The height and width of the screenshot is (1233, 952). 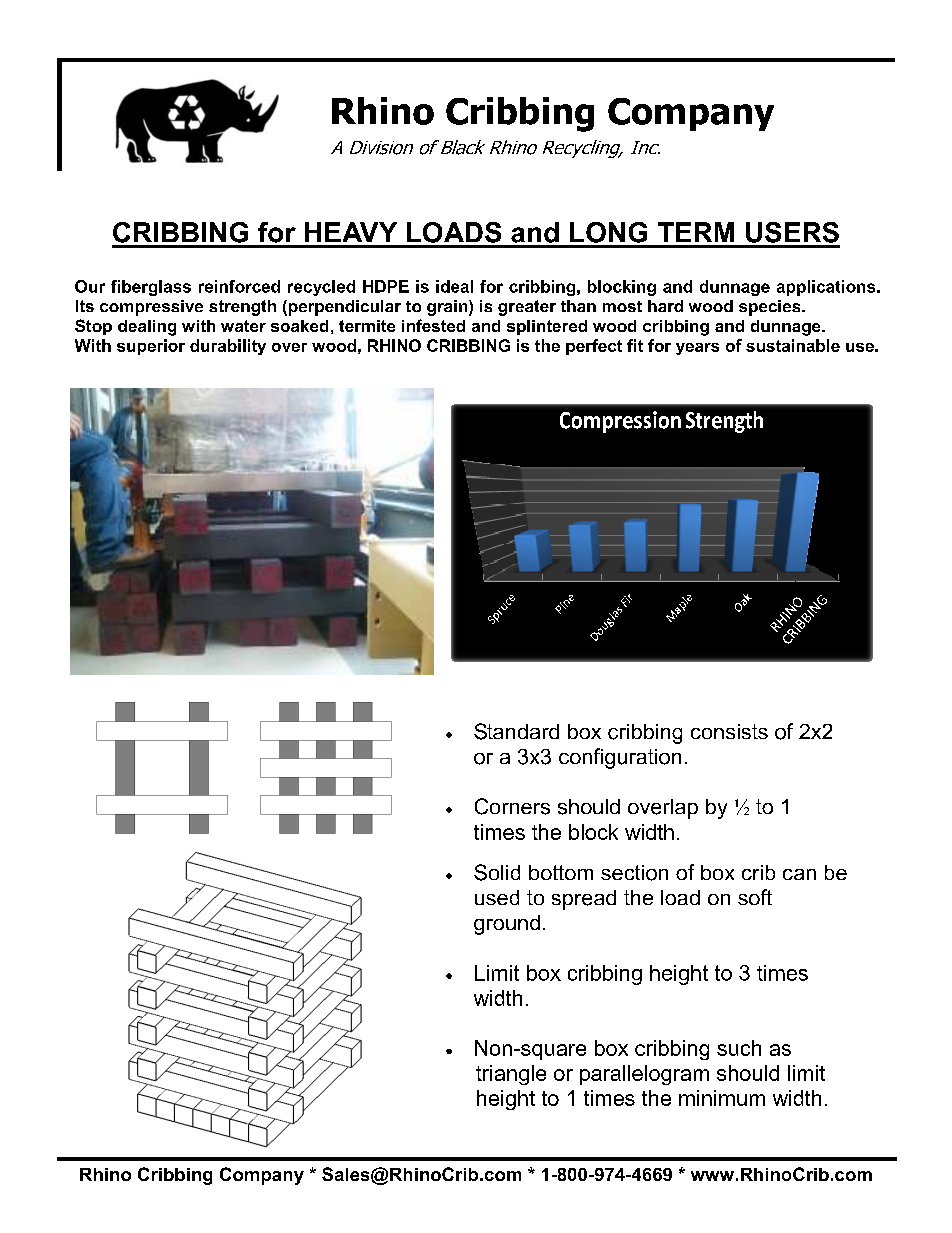 What do you see at coordinates (448, 308) in the screenshot?
I see `grain` at bounding box center [448, 308].
